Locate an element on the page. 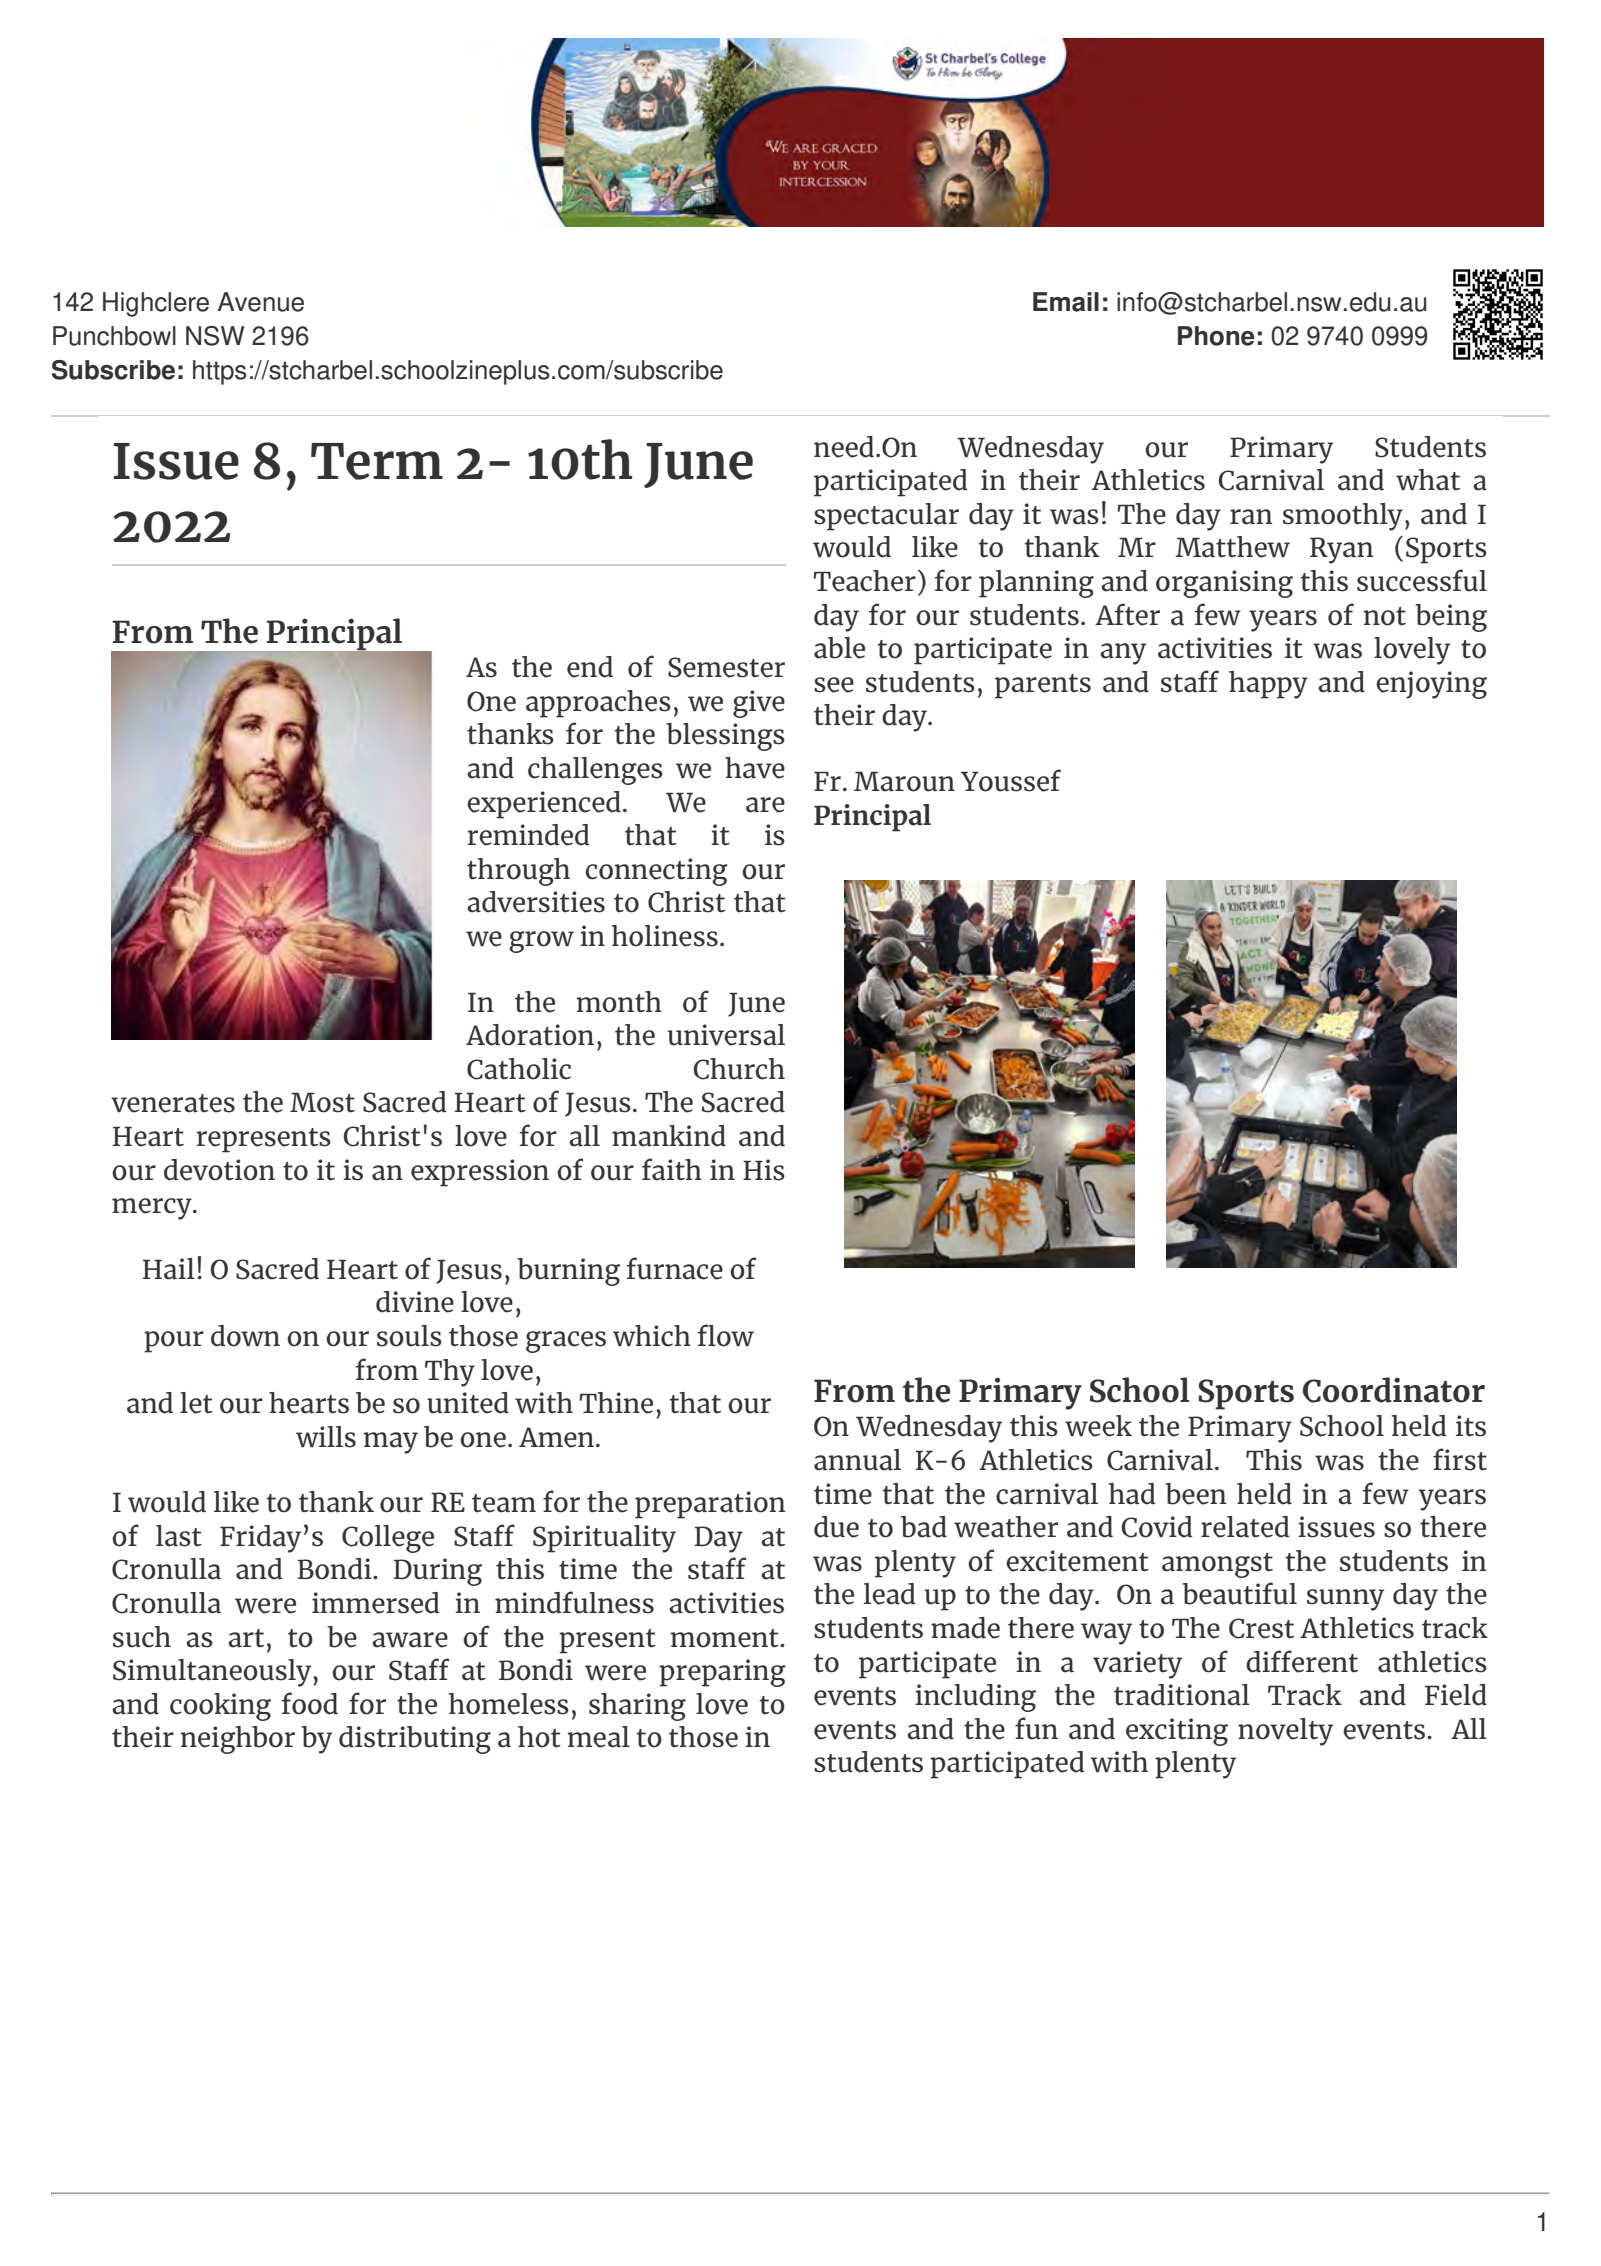  Email is located at coordinates (1066, 302).
